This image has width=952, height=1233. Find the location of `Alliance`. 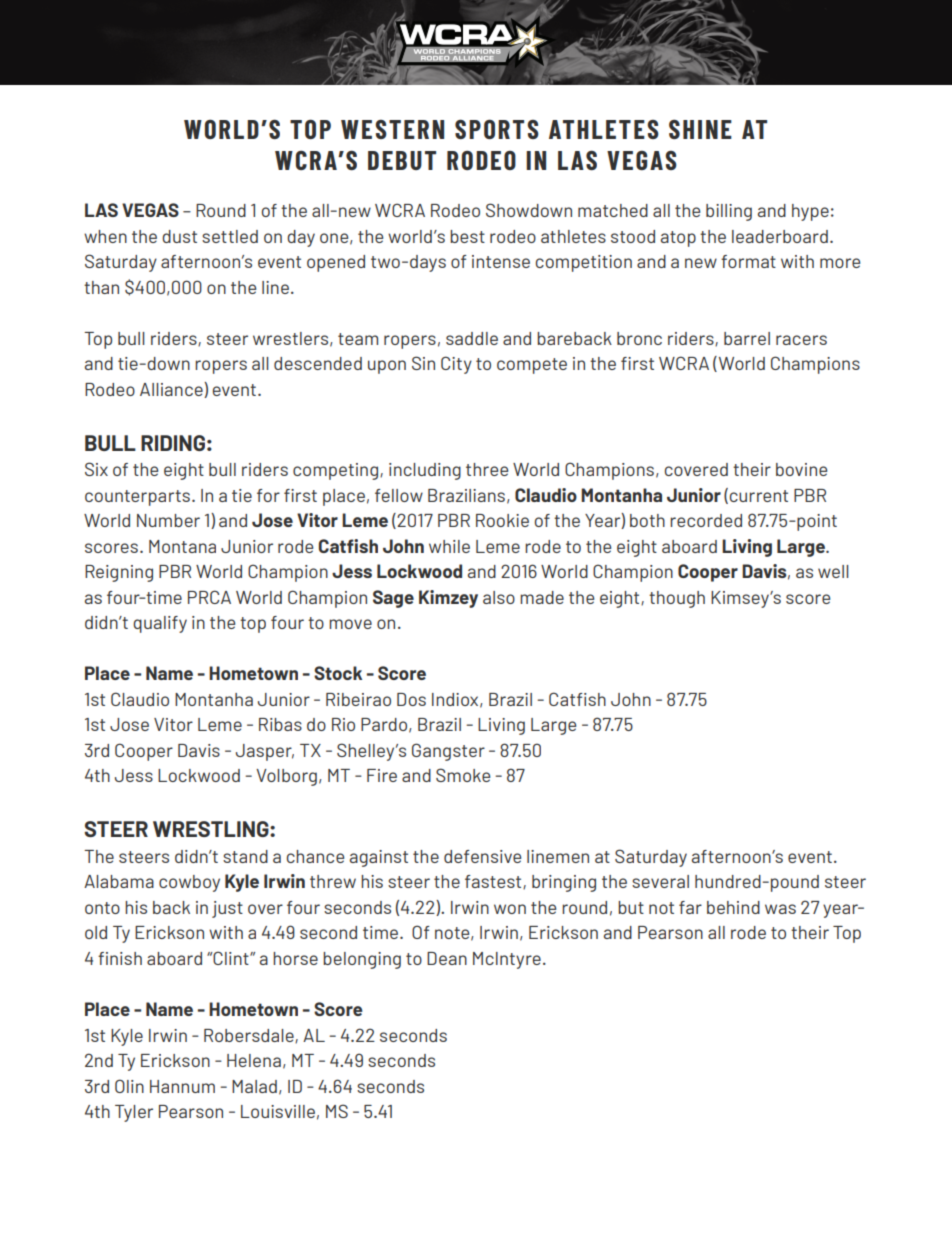

Alliance is located at coordinates (172, 390).
